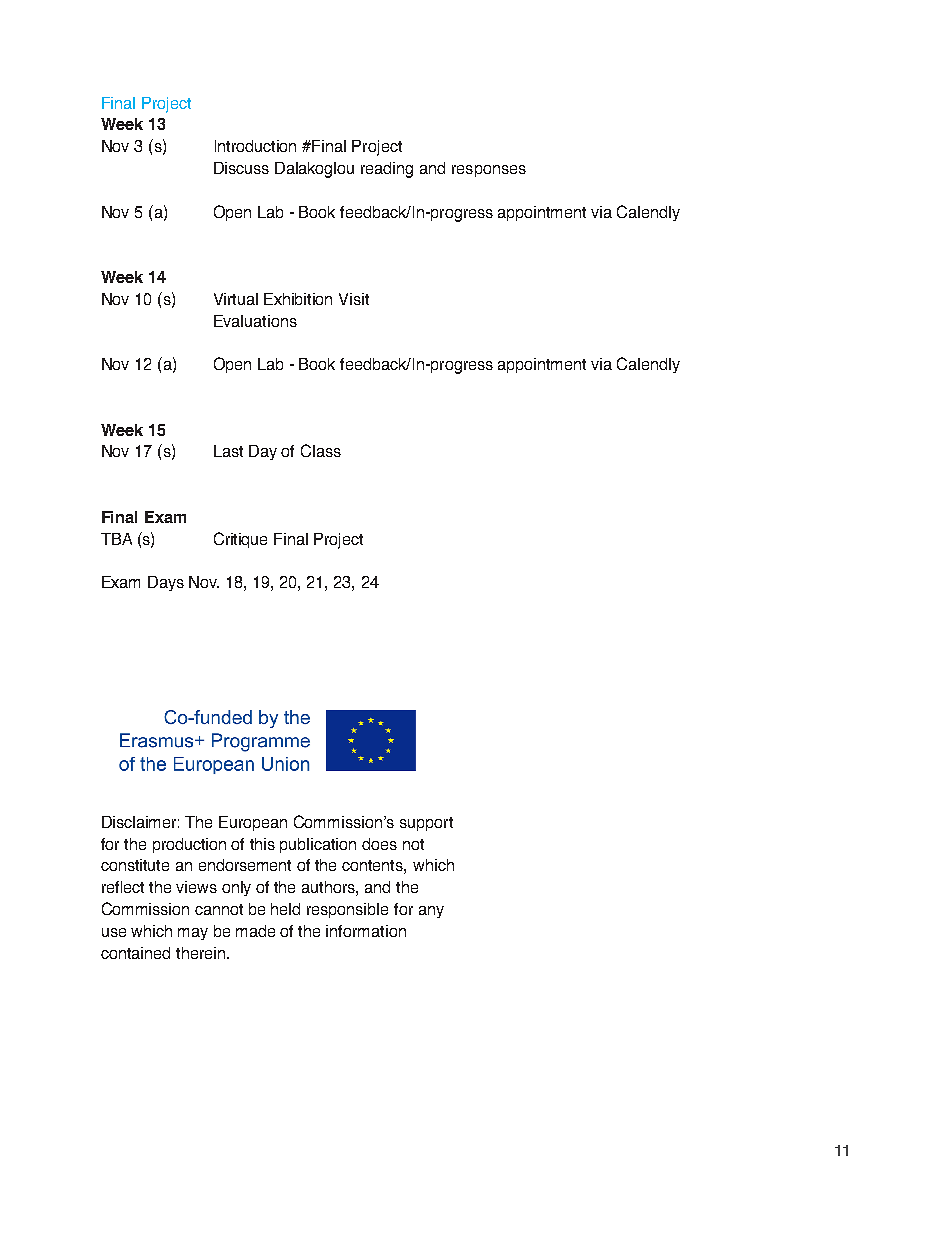  What do you see at coordinates (135, 953) in the document?
I see `contained` at bounding box center [135, 953].
